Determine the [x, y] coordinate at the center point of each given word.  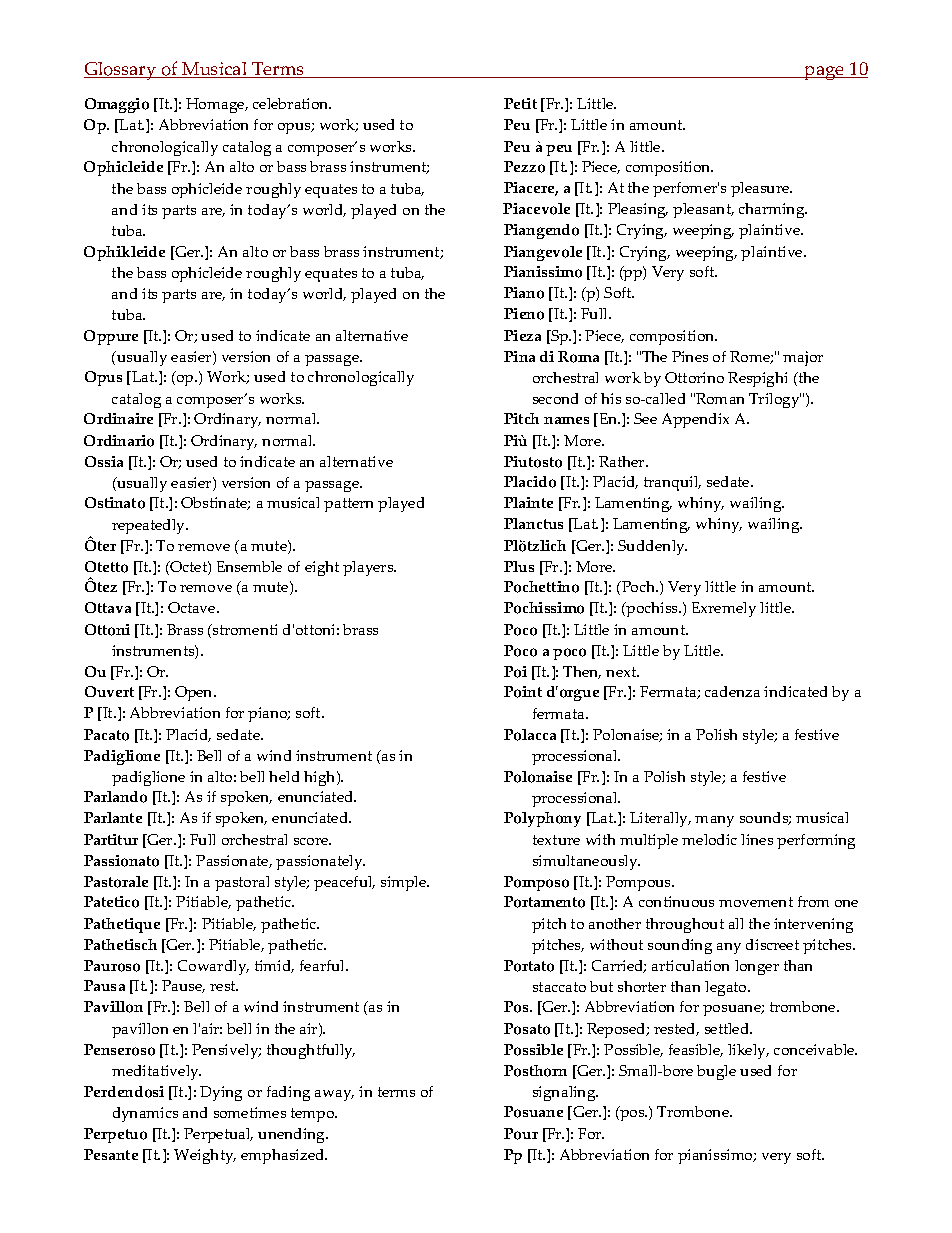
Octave [193, 607]
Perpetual [218, 1135]
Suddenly [652, 547]
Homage [216, 105]
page [825, 73]
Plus [519, 566]
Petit [520, 103]
